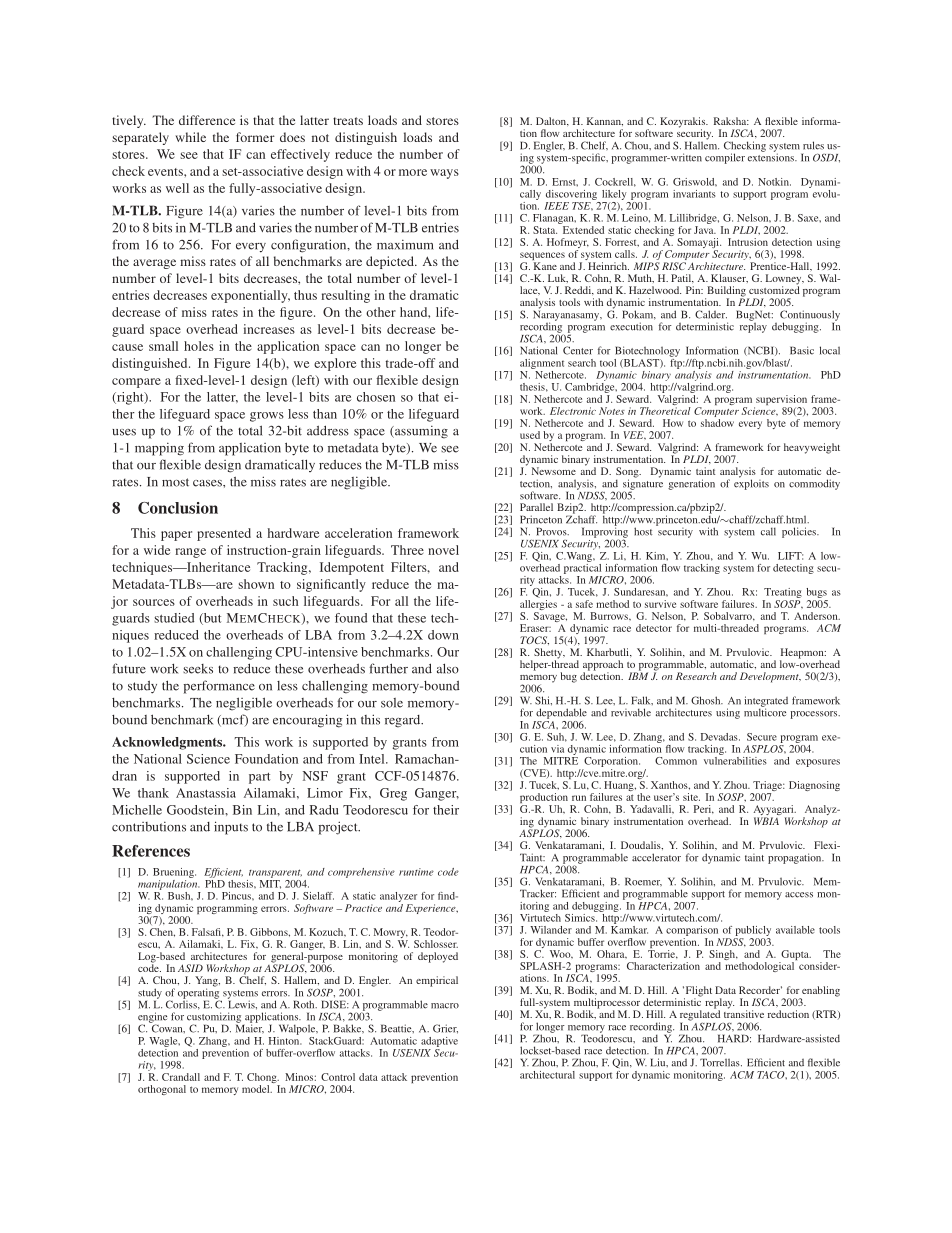  I want to click on shown, so click(256, 584).
